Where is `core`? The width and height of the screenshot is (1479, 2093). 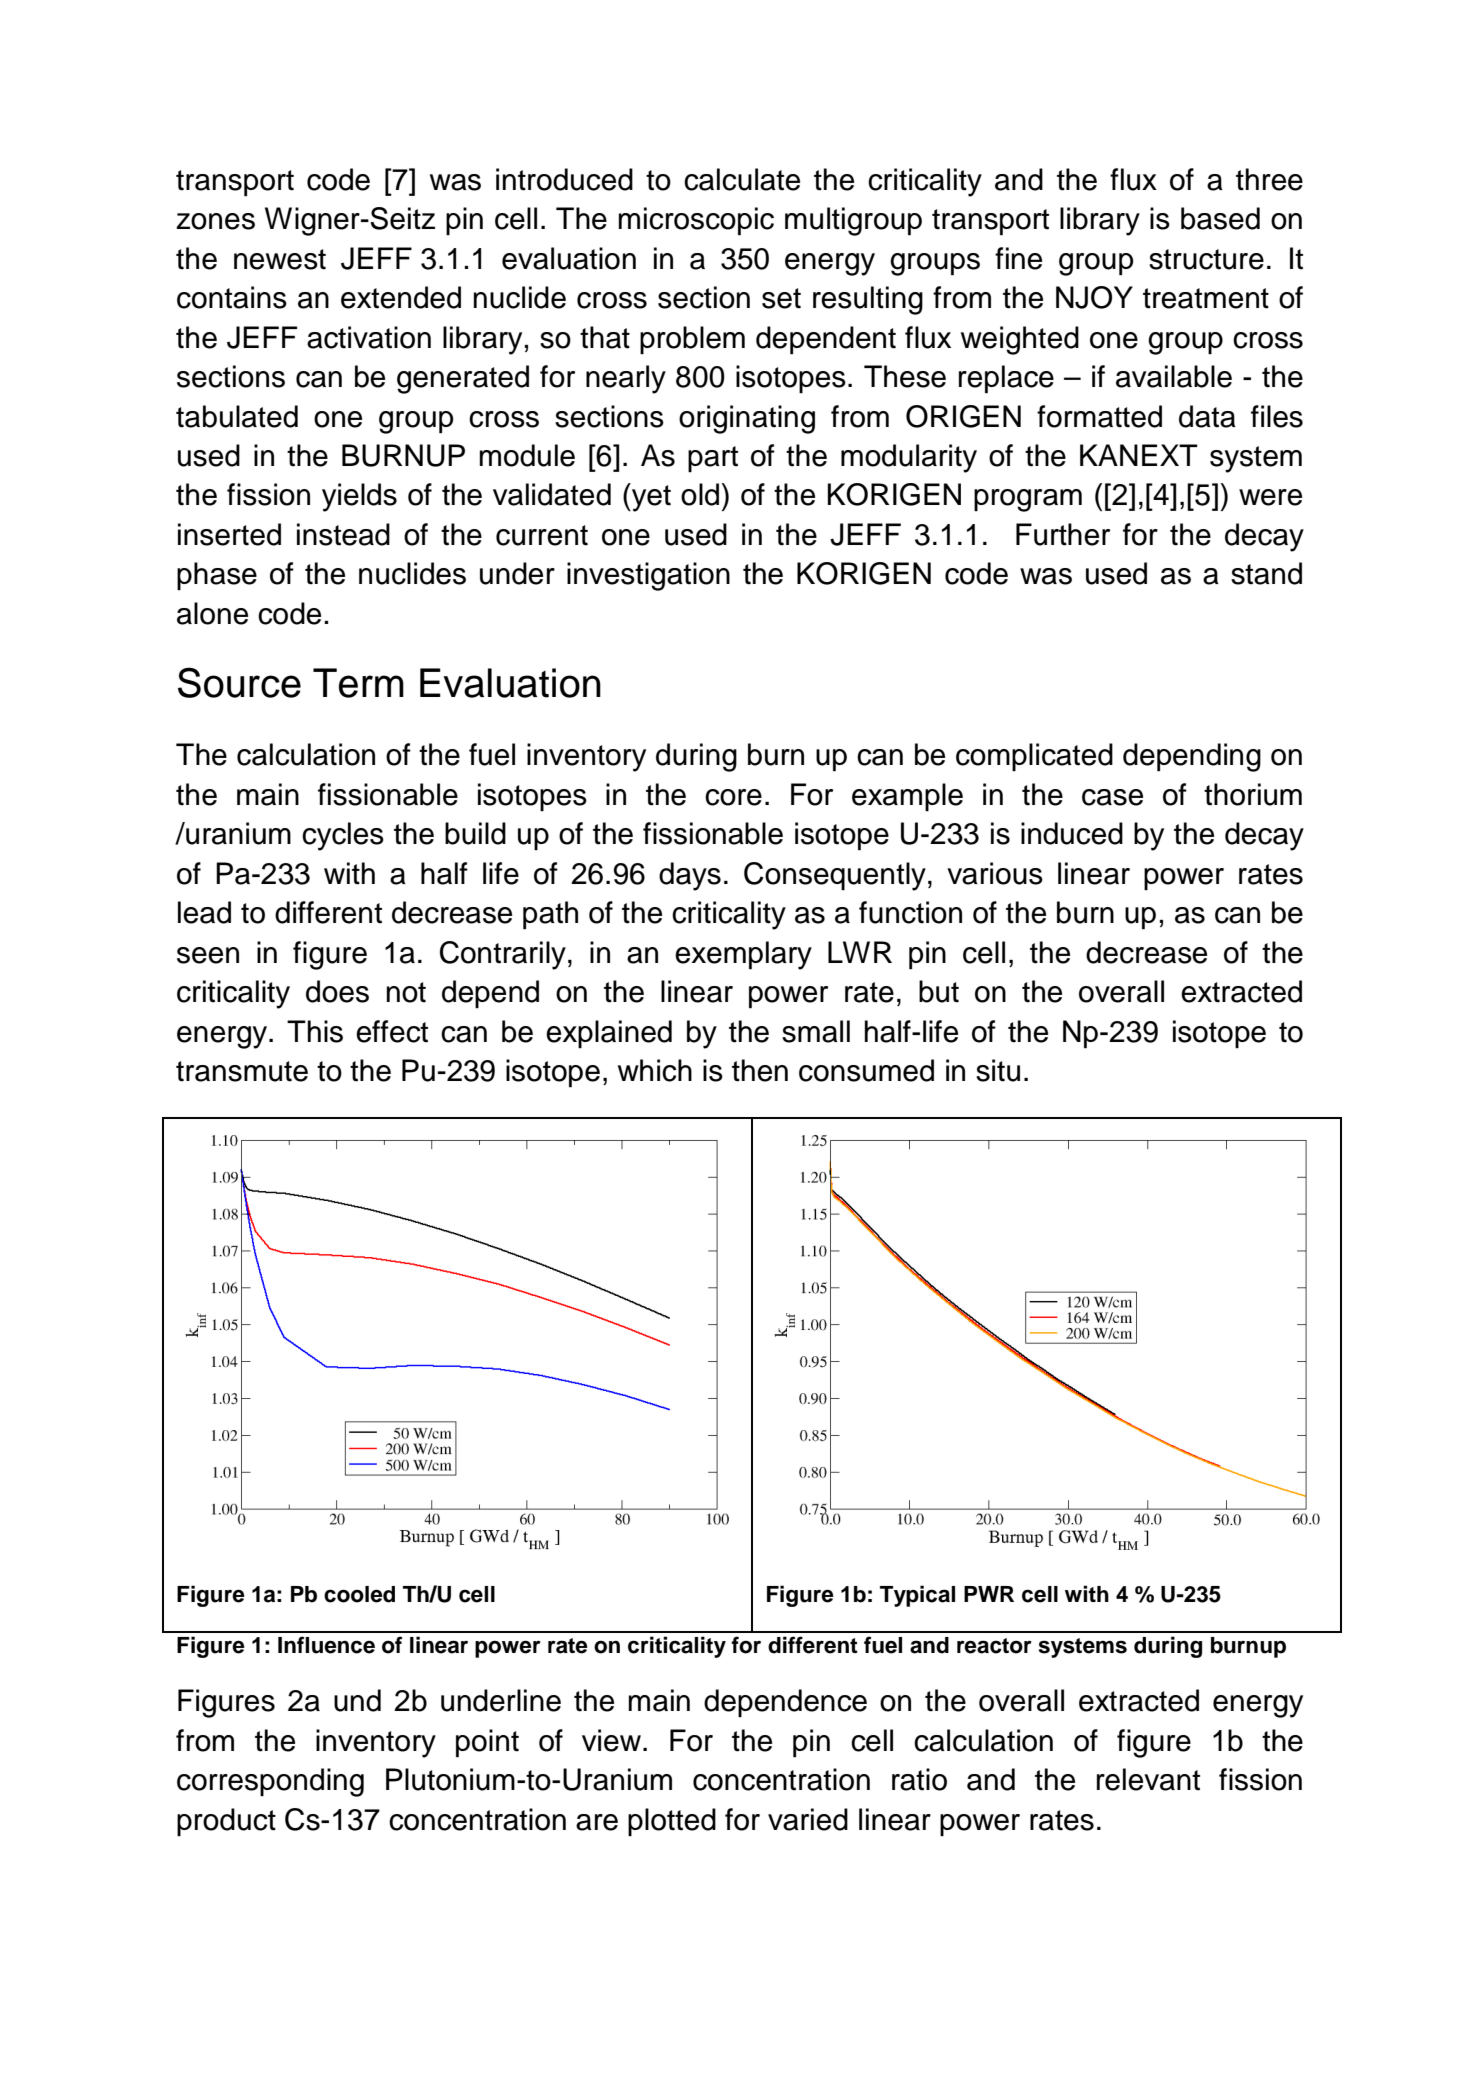 core is located at coordinates (733, 797).
